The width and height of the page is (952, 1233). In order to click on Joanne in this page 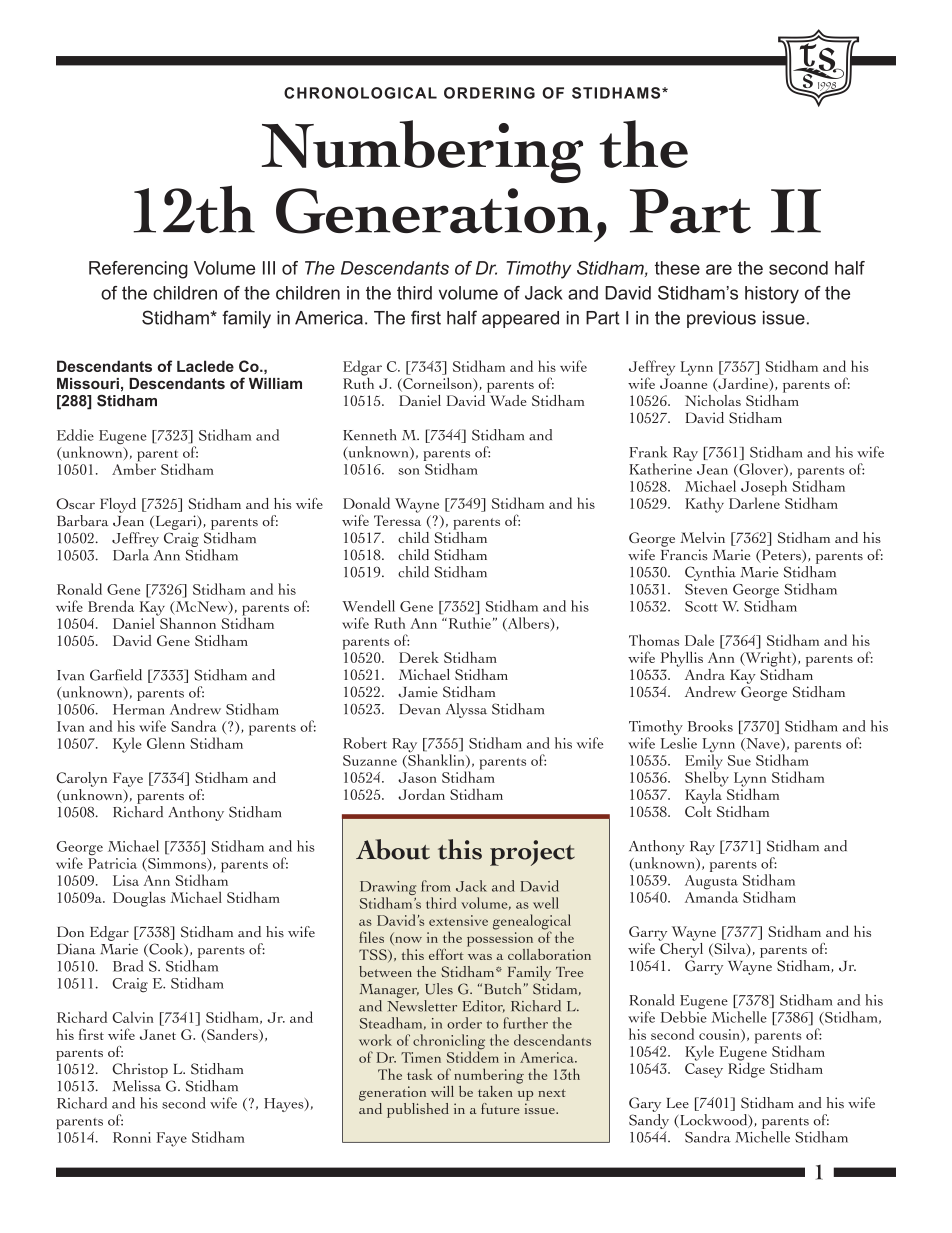, I will do `click(683, 383)`.
